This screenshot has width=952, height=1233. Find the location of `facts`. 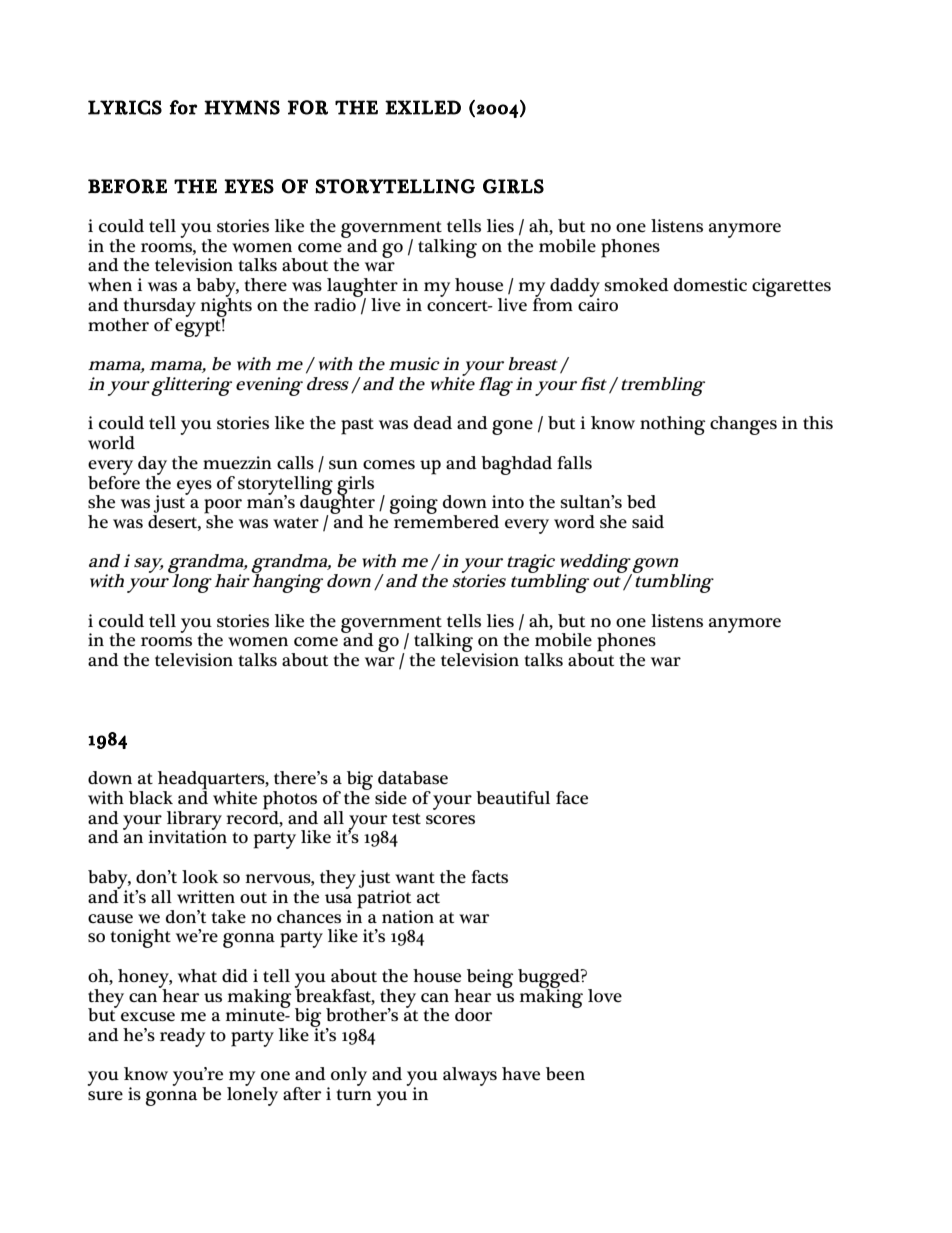

facts is located at coordinates (489, 876).
